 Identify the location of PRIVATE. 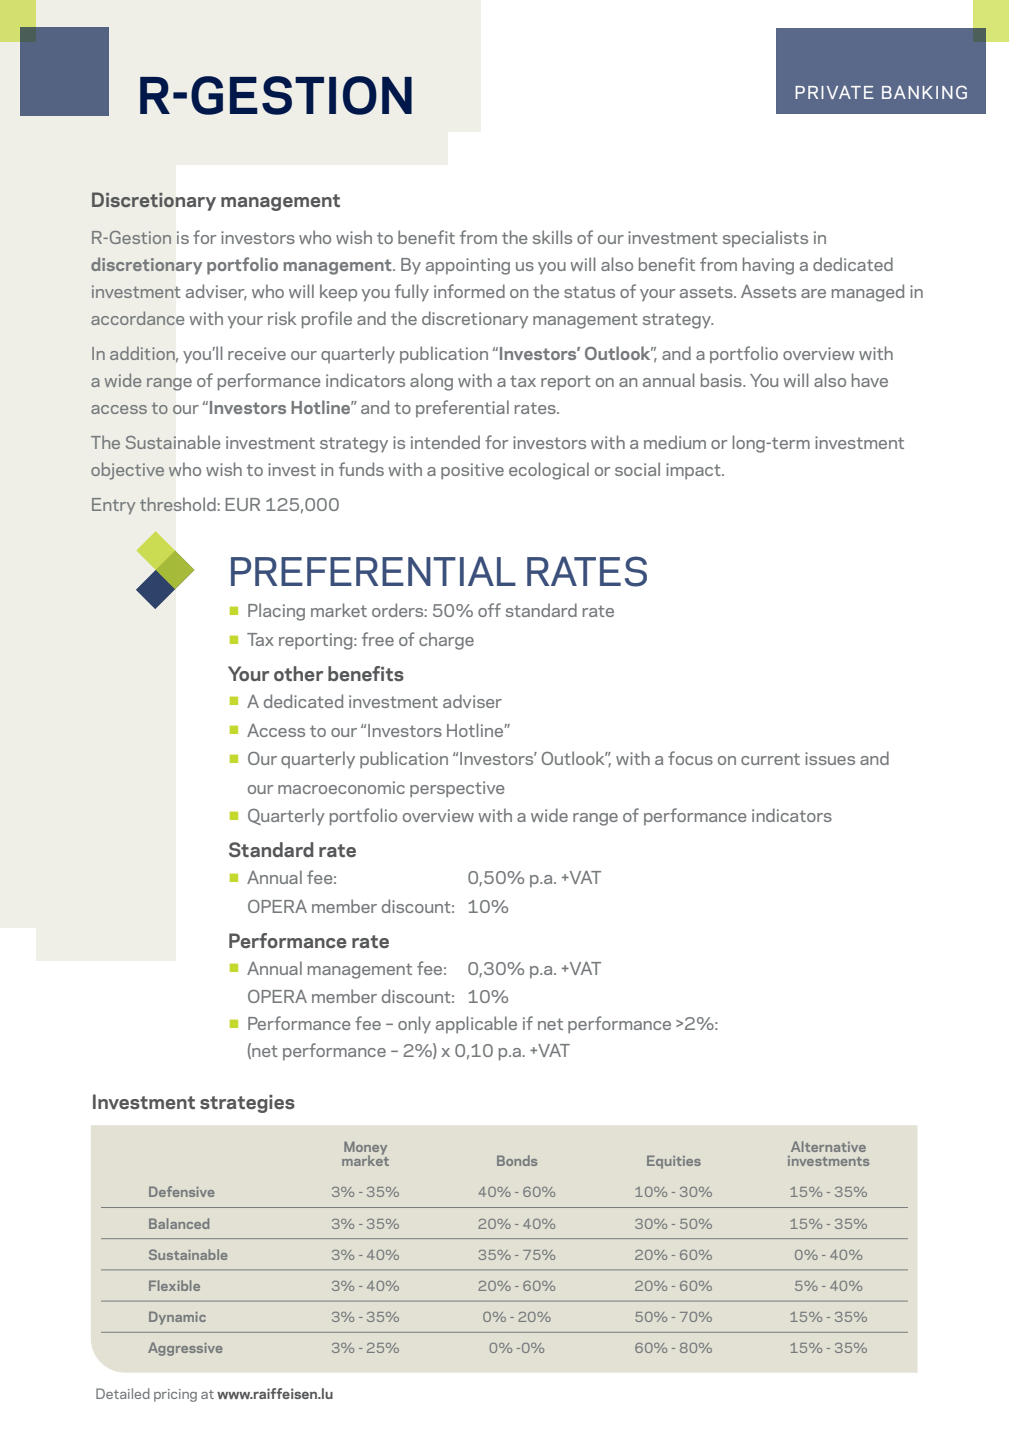
(834, 92).
